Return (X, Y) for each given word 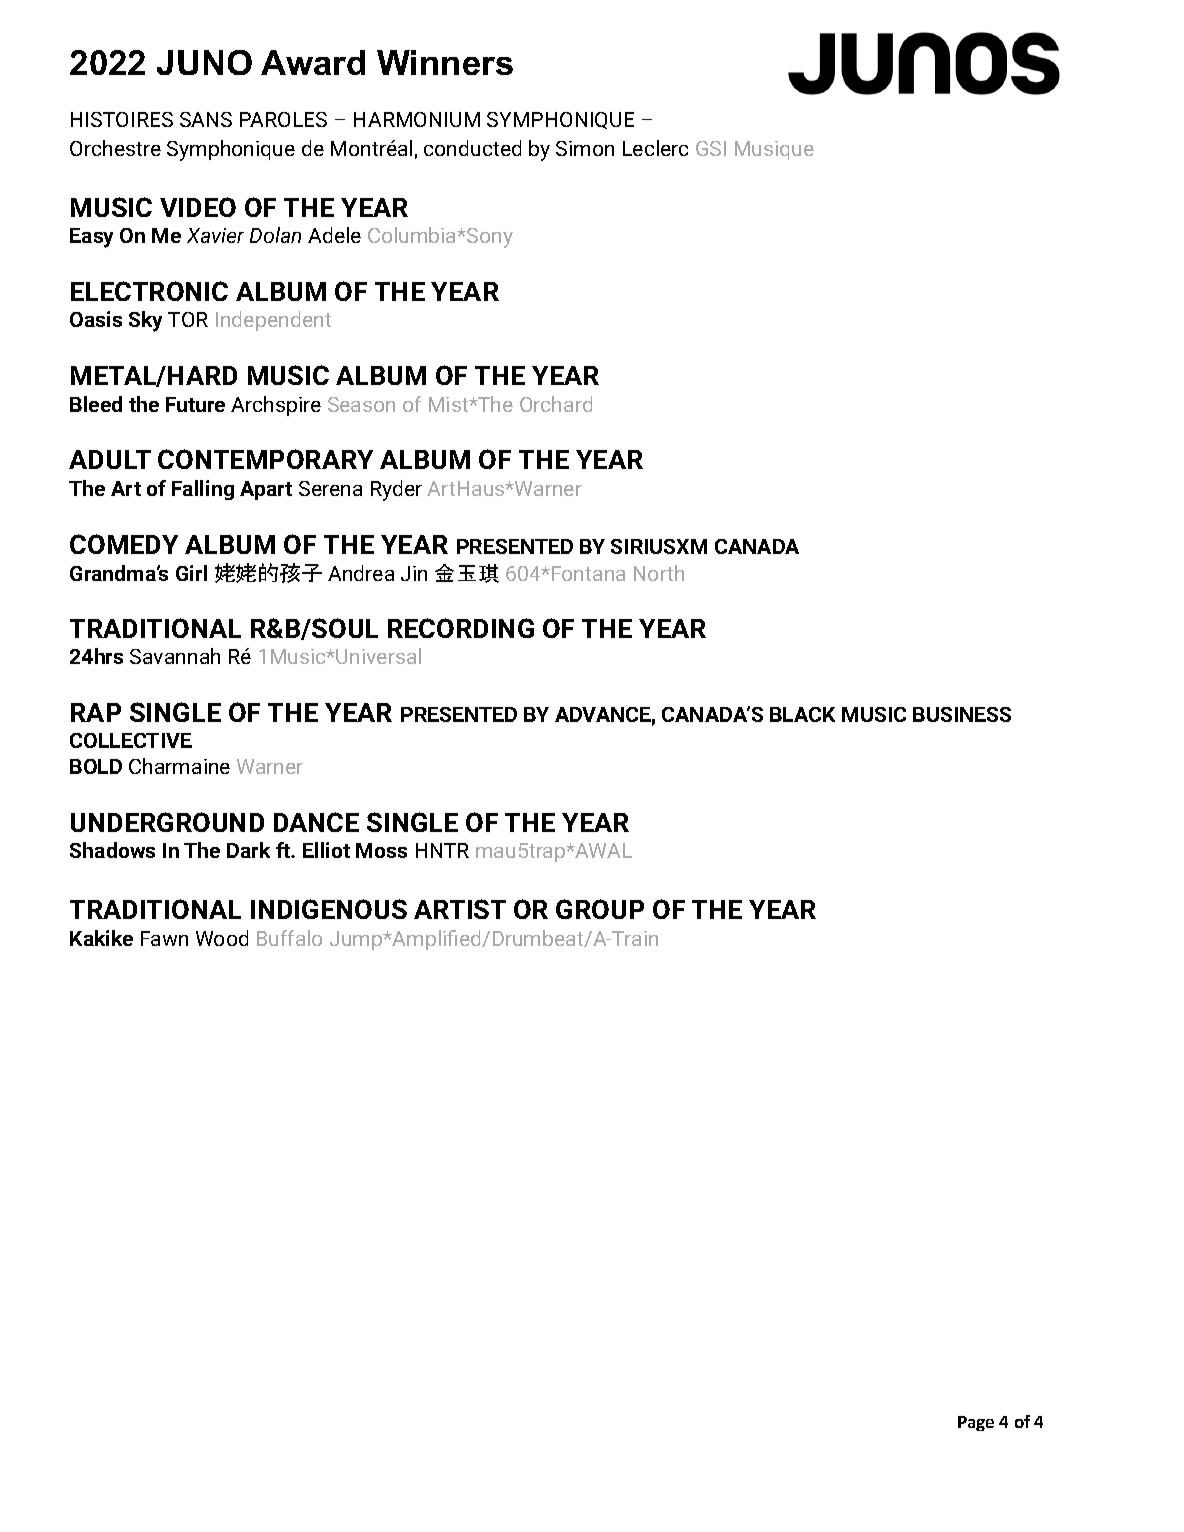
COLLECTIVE (131, 740)
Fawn (164, 938)
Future (195, 404)
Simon (585, 148)
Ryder (396, 490)
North (659, 573)
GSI (711, 148)
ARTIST (460, 909)
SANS (206, 119)
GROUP (600, 909)
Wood (222, 938)
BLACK (802, 714)
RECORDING (461, 628)
